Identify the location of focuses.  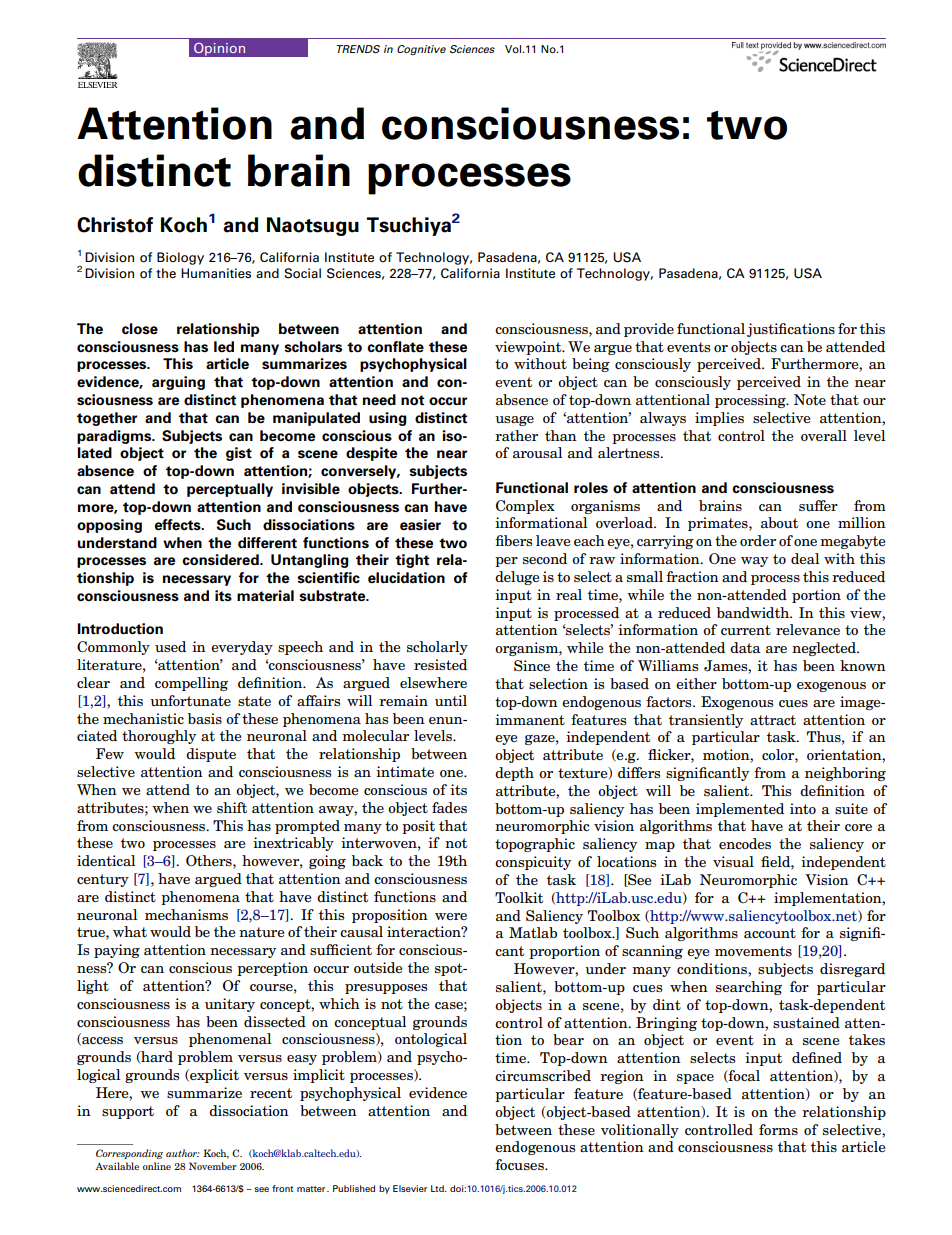
(520, 1164).
